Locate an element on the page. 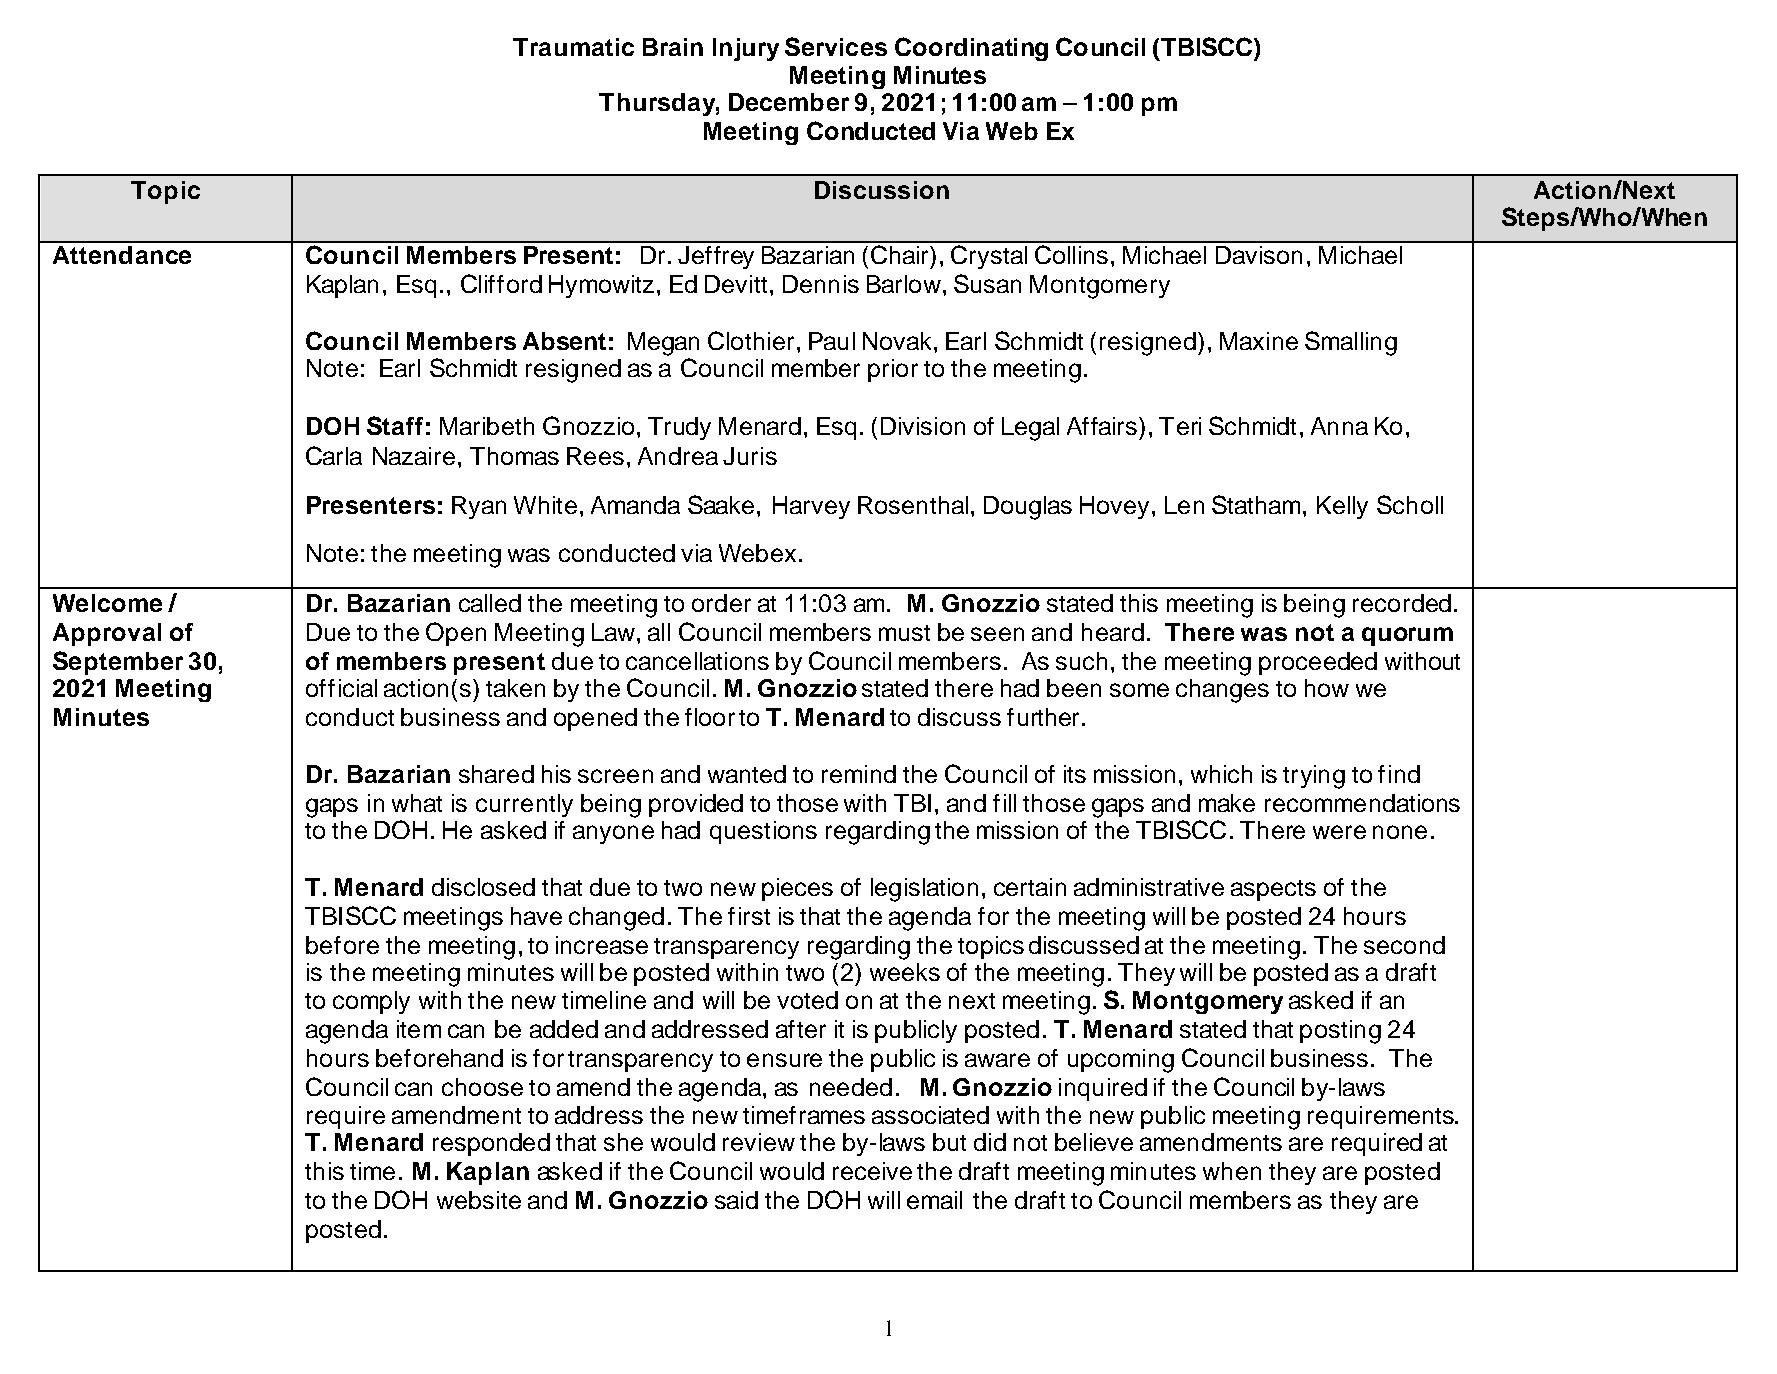 The image size is (1777, 1374). Coordinating is located at coordinates (971, 49).
